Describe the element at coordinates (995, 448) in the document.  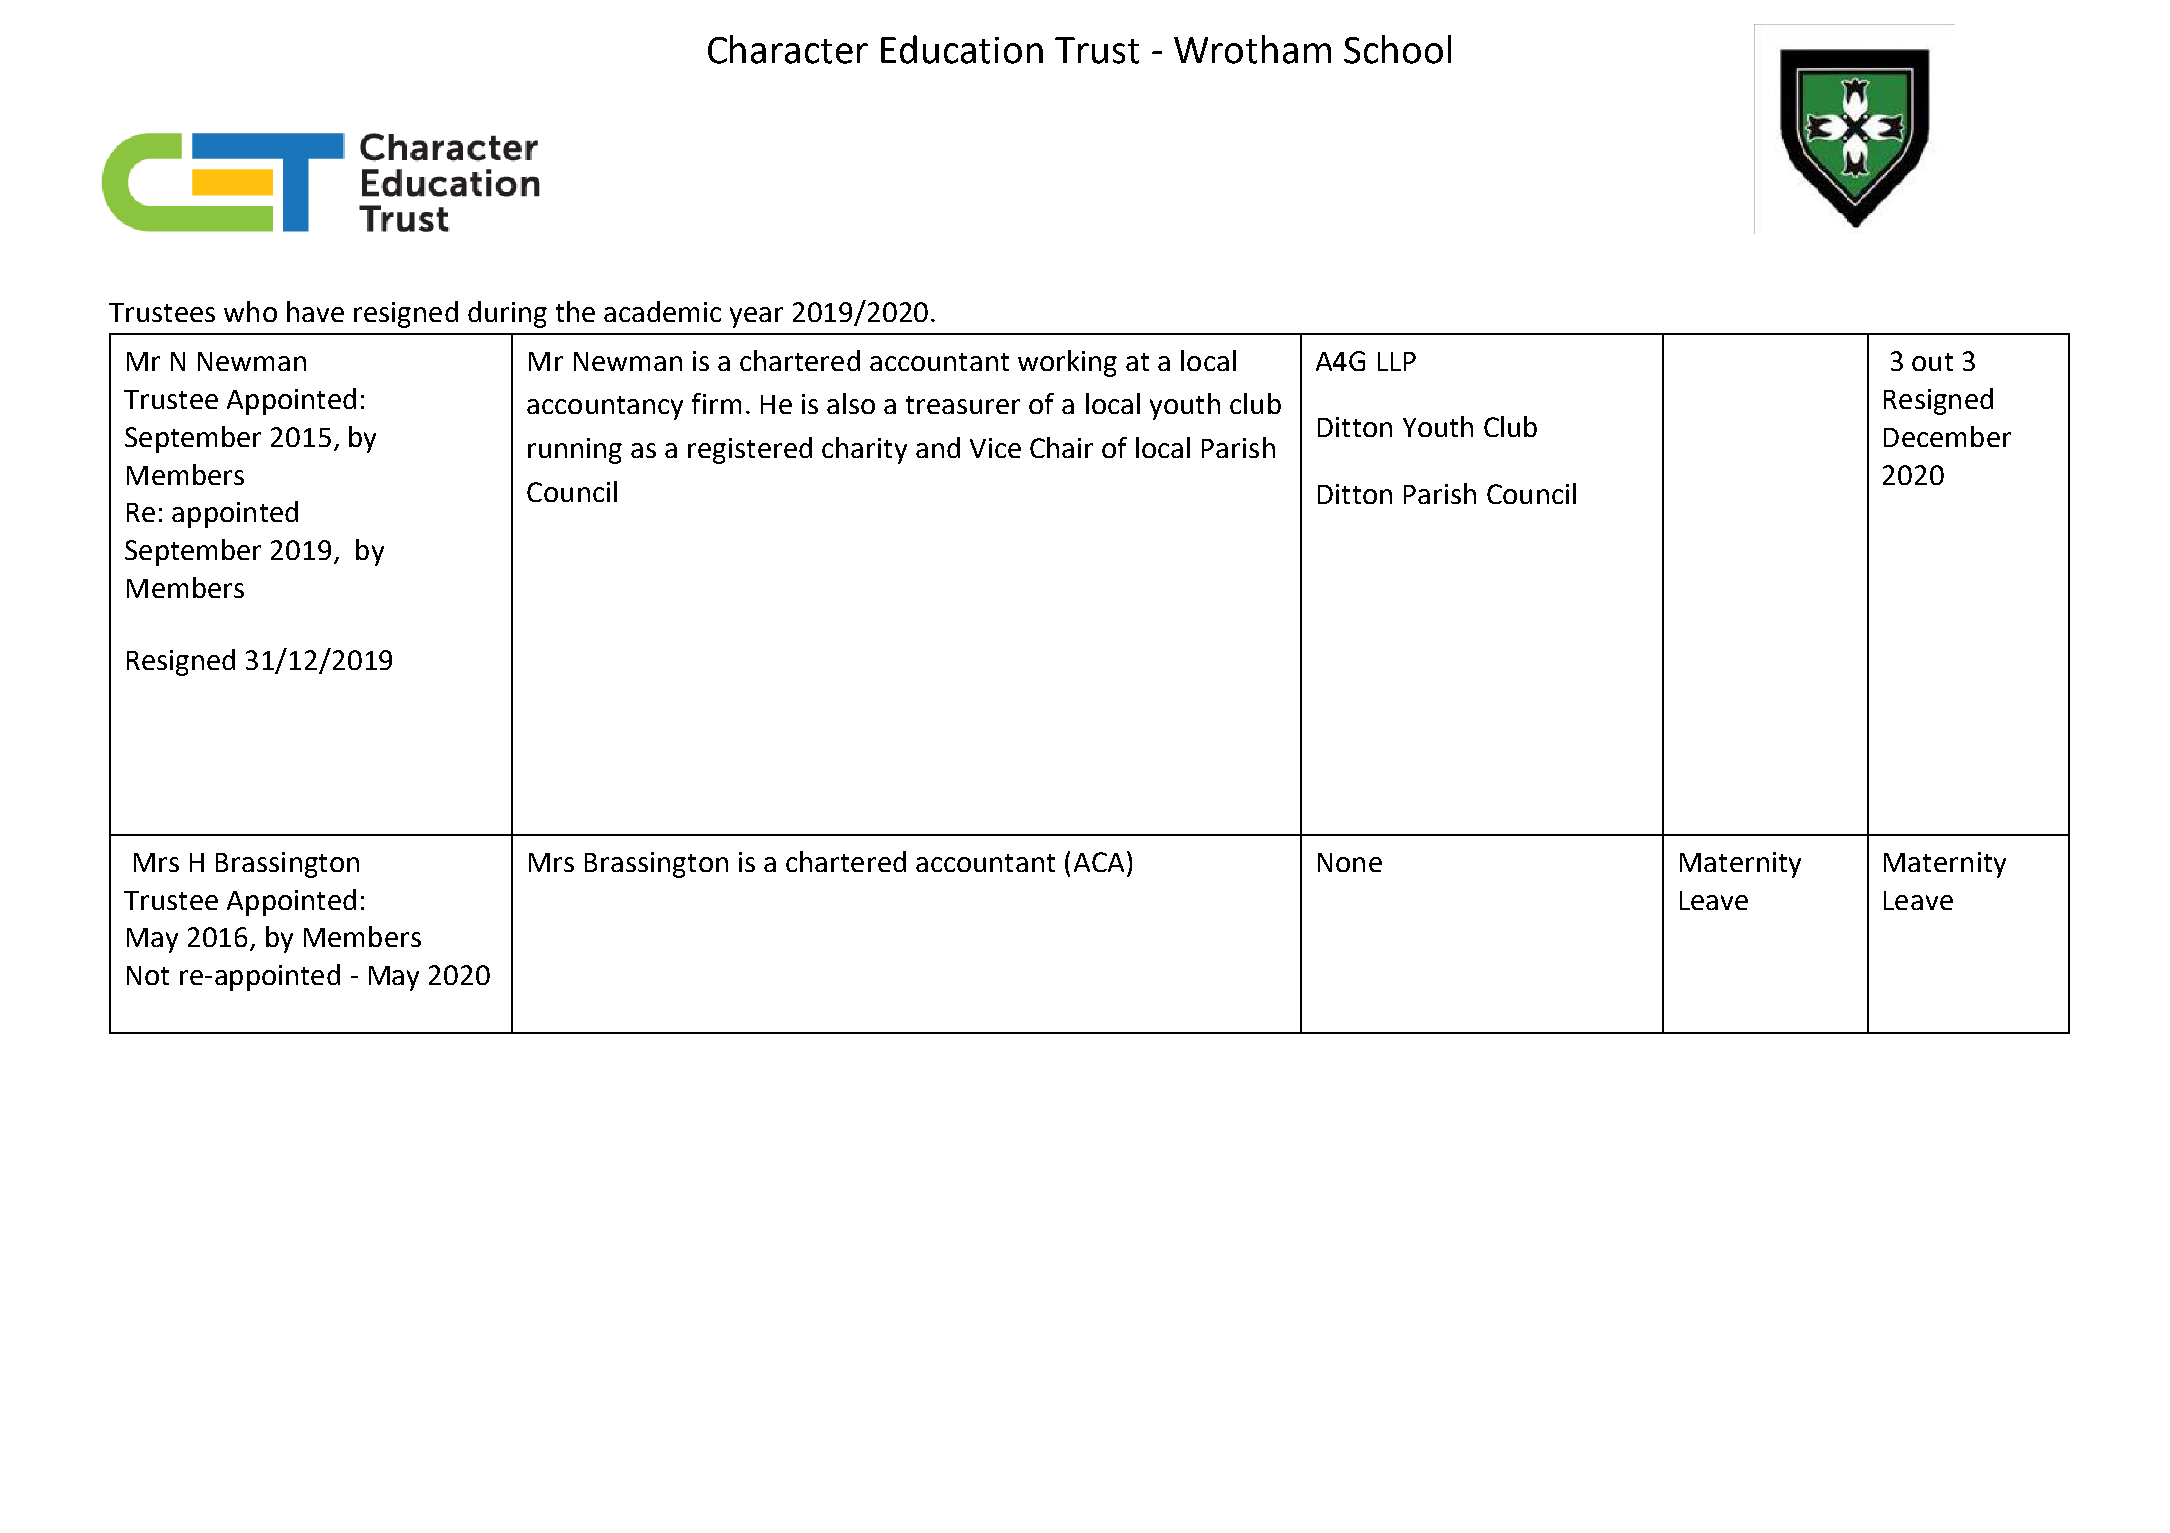
I see `Vice` at that location.
